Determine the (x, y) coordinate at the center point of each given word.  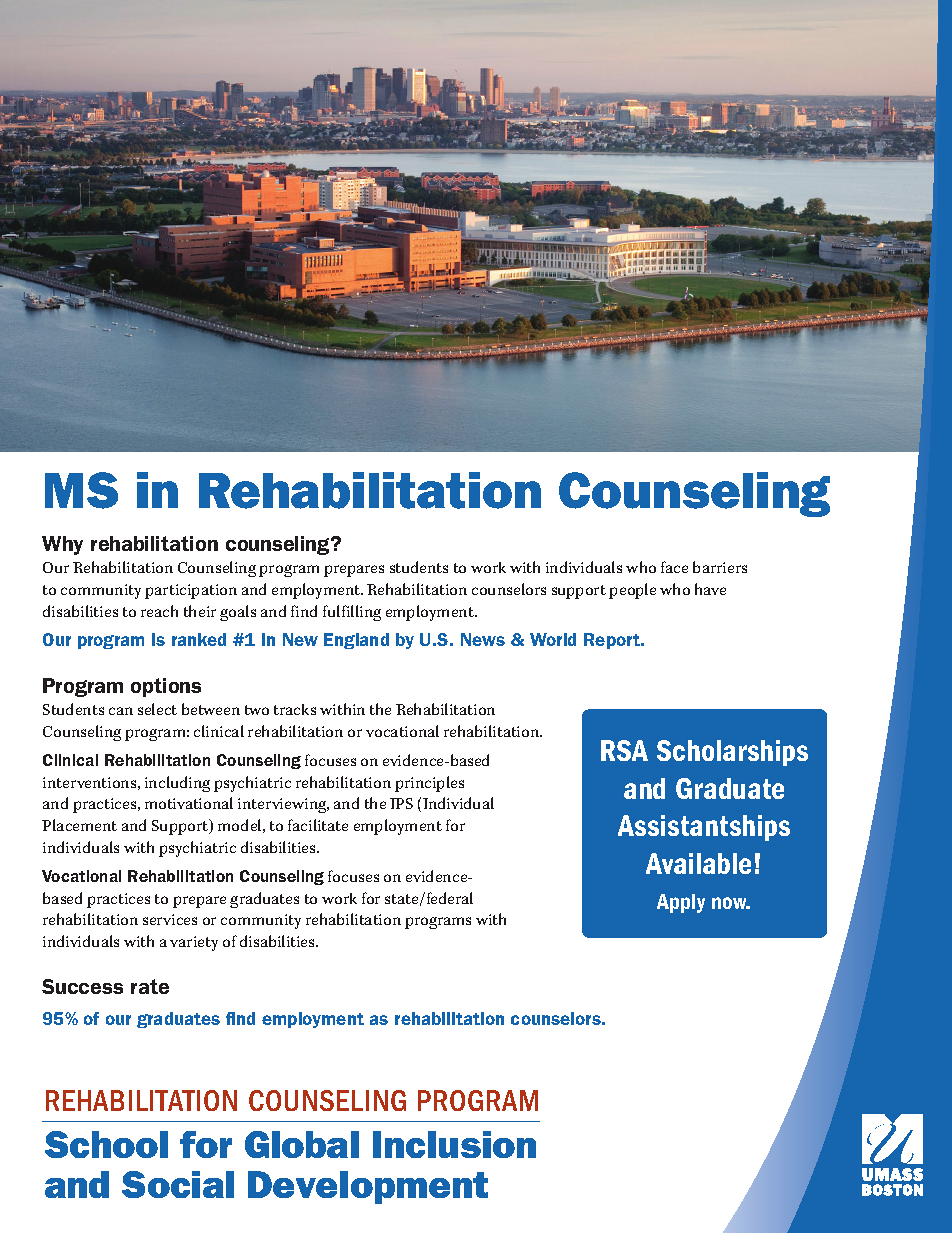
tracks (295, 709)
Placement (79, 825)
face (674, 567)
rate (150, 986)
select (157, 709)
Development (368, 1187)
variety (194, 943)
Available (698, 863)
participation (191, 591)
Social (178, 1184)
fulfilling (352, 613)
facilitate (318, 825)
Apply (681, 903)
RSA (624, 750)
